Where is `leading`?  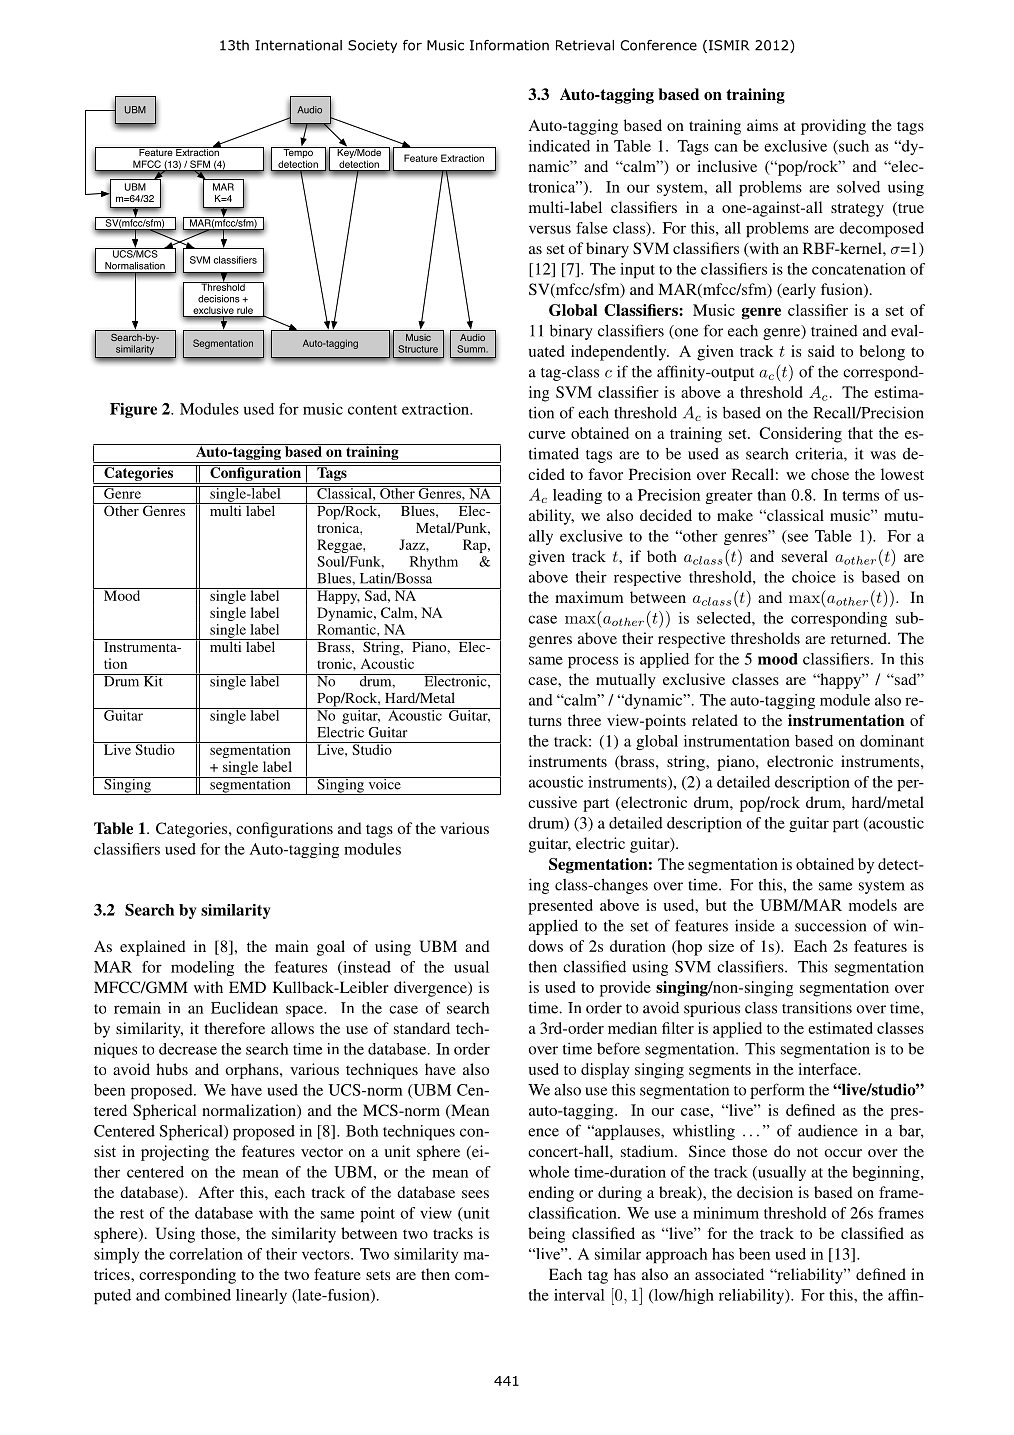
leading is located at coordinates (577, 496).
